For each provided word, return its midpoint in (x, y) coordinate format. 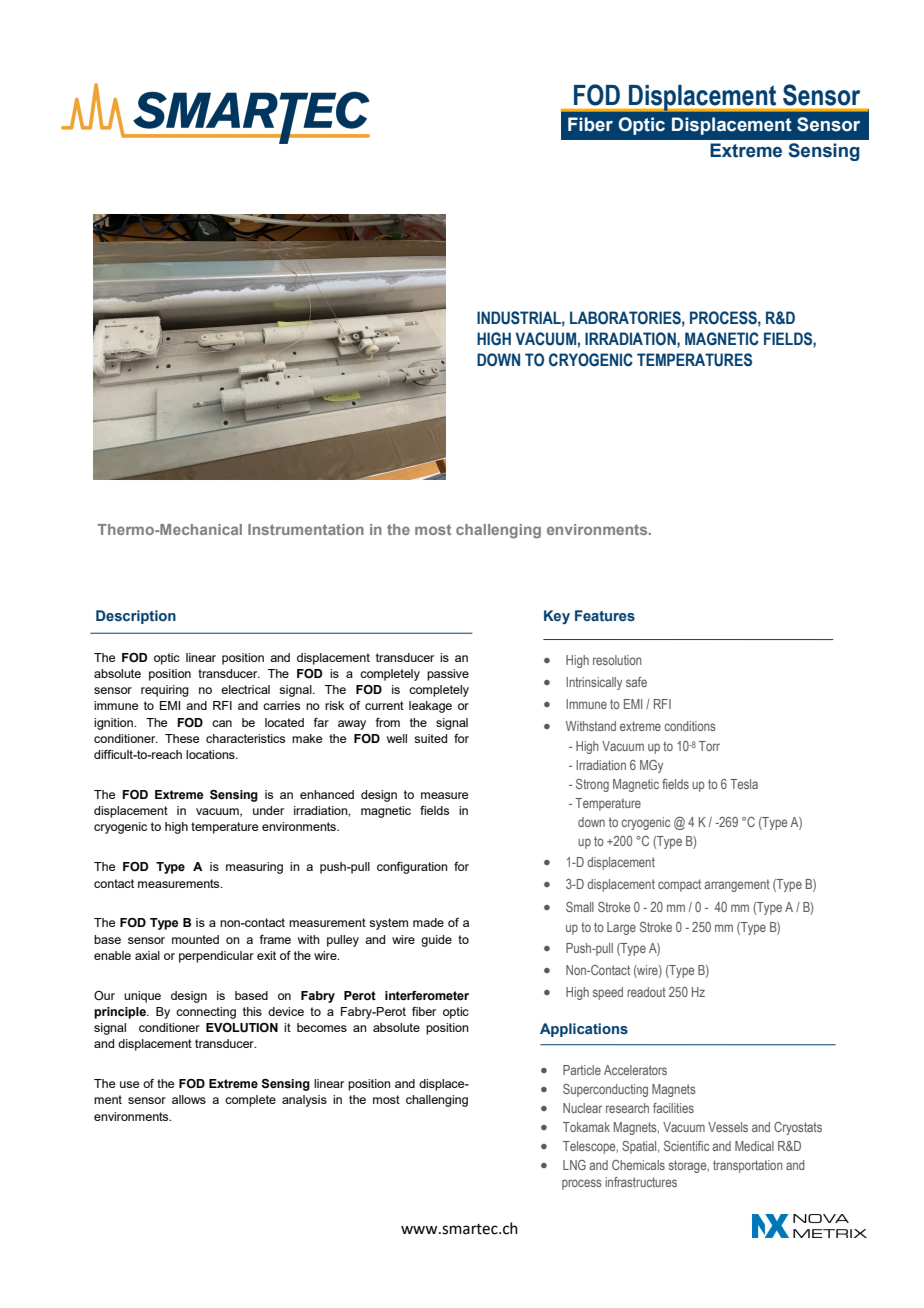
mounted (195, 939)
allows (189, 1099)
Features (605, 615)
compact (679, 885)
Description (136, 617)
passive (448, 675)
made (428, 922)
